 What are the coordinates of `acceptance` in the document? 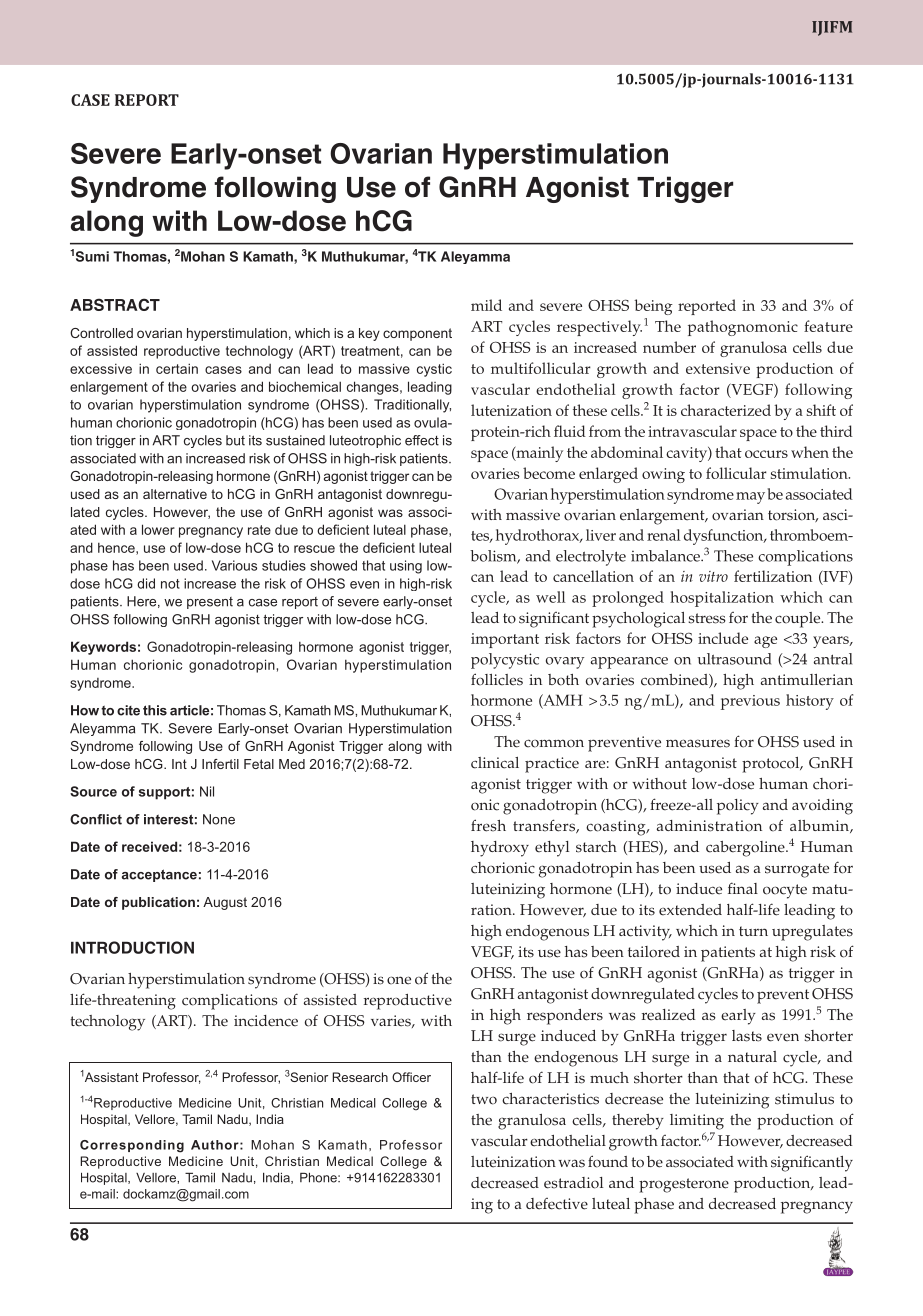 It's located at (159, 875).
